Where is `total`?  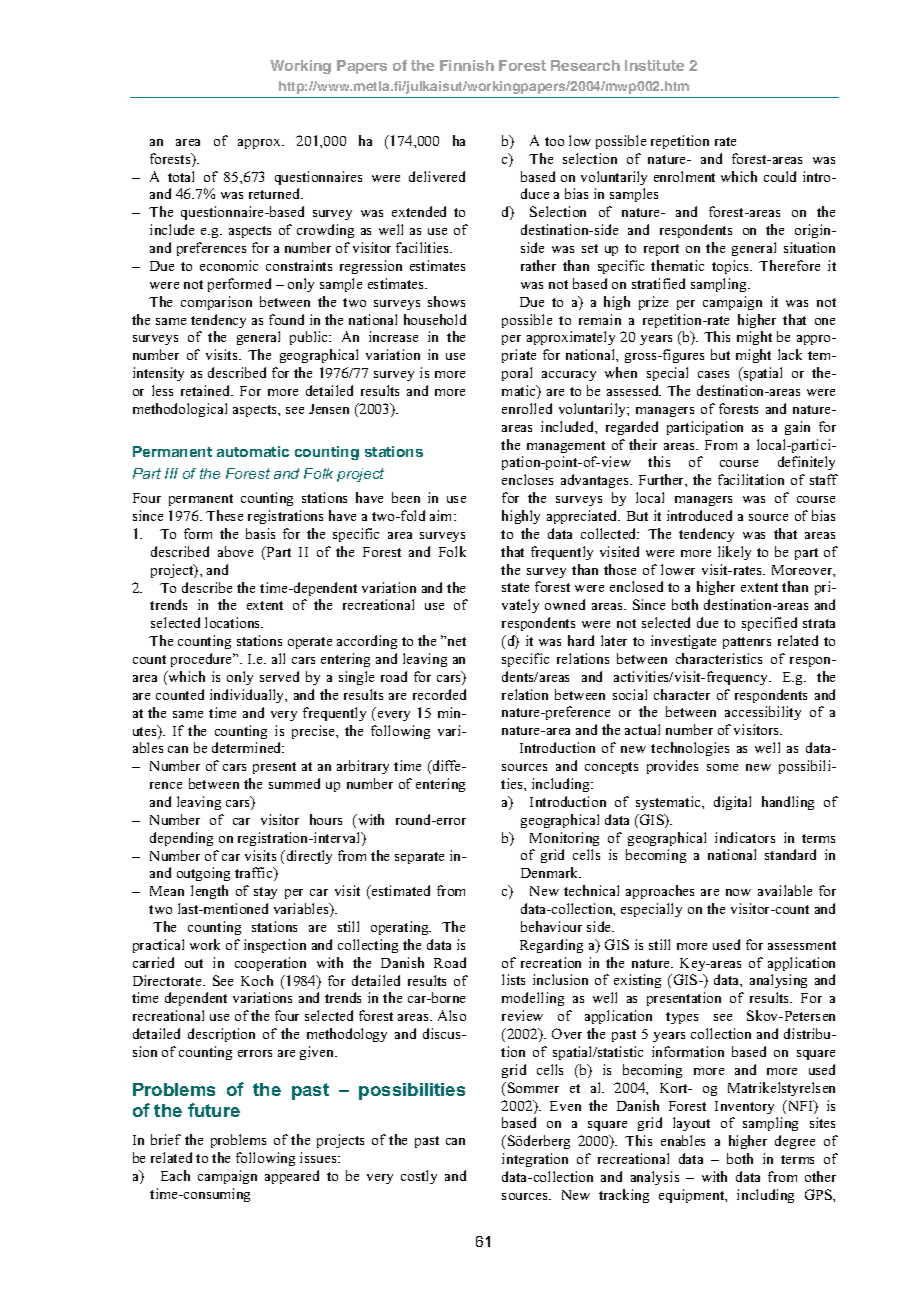
total is located at coordinates (181, 176).
